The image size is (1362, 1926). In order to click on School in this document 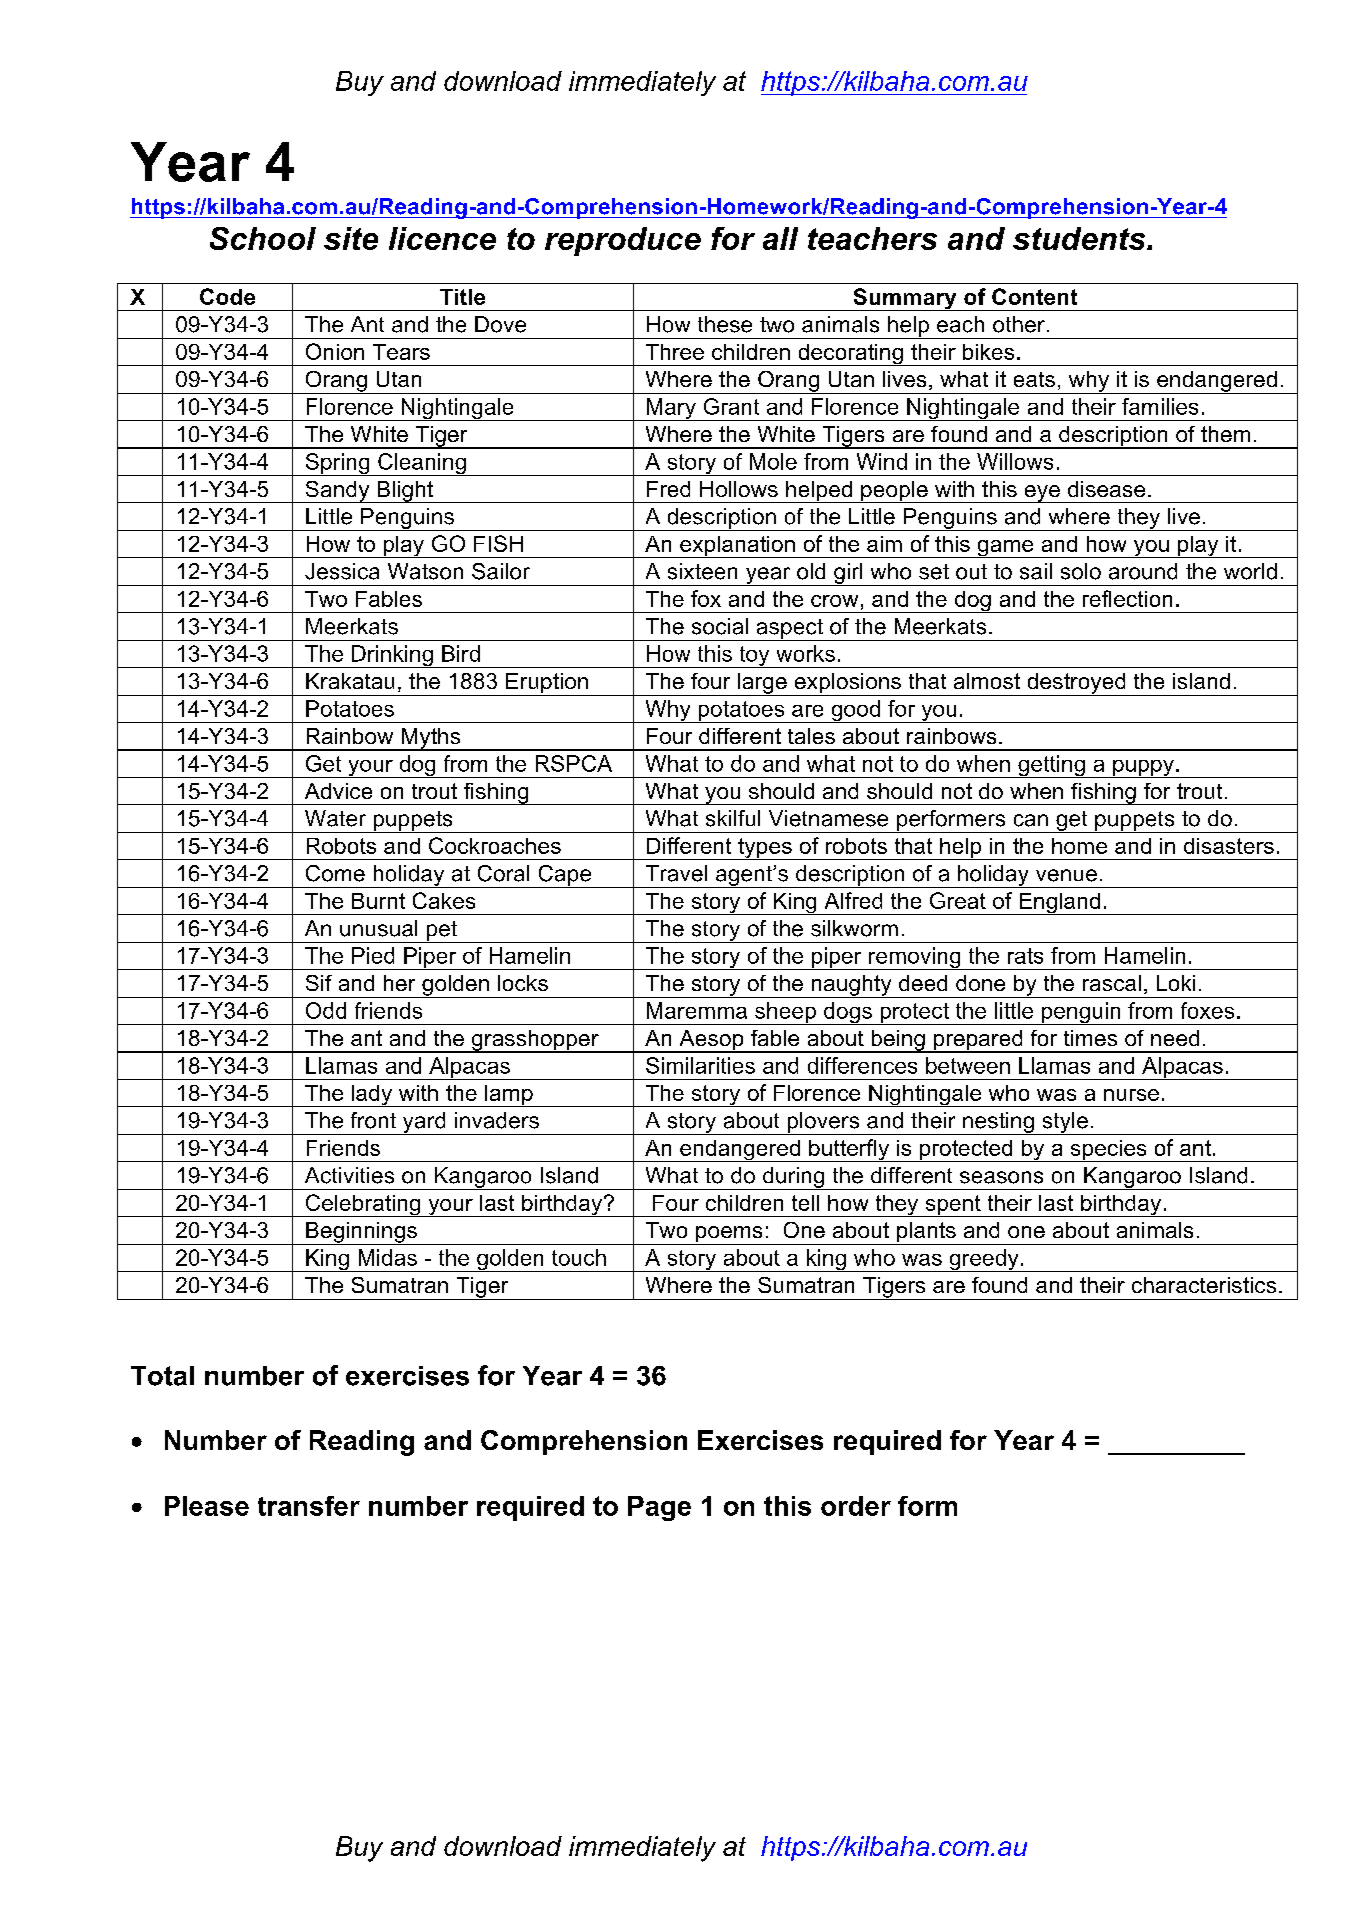, I will do `click(263, 238)`.
